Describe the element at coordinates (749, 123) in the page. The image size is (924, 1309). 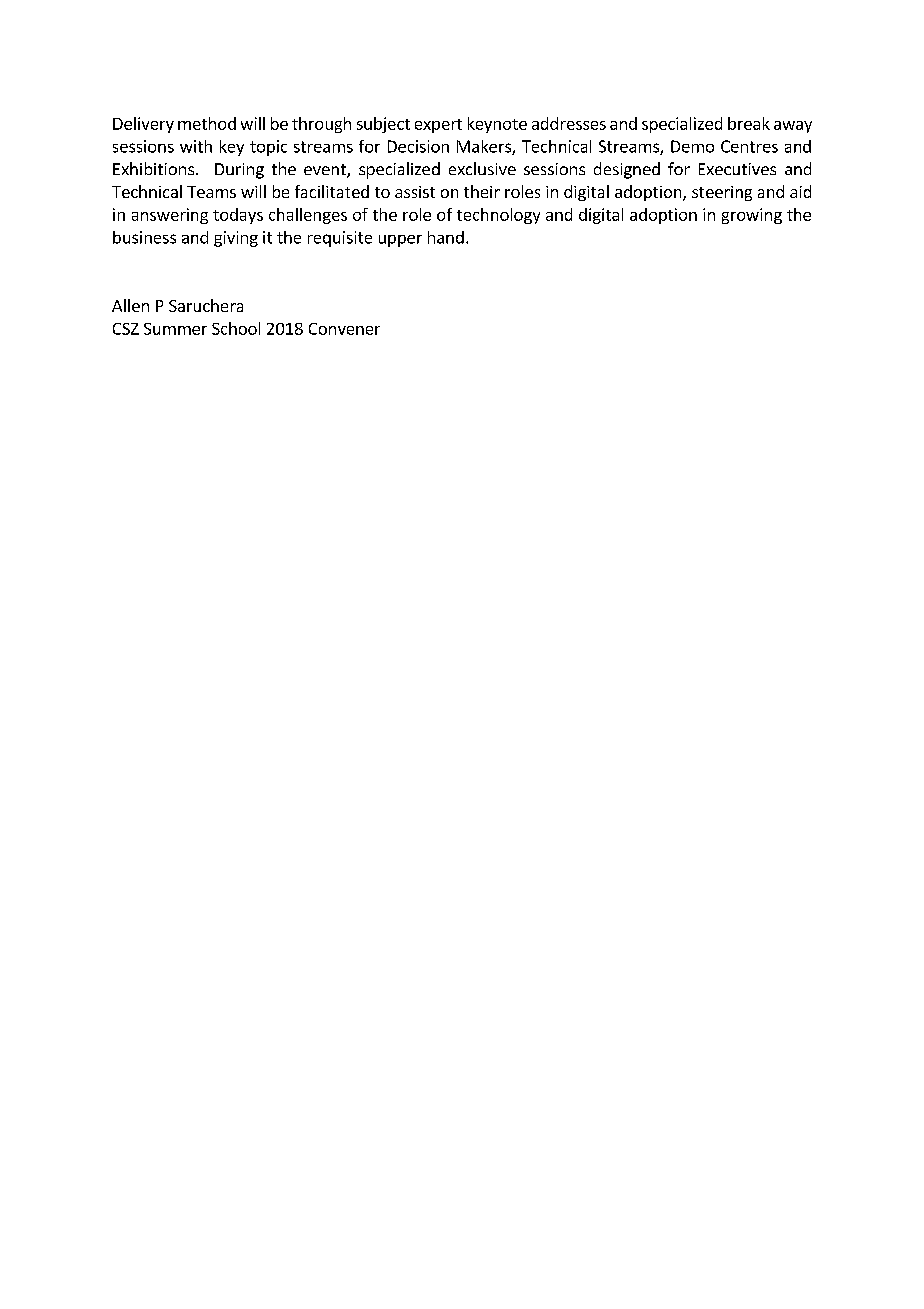
I see `break` at that location.
